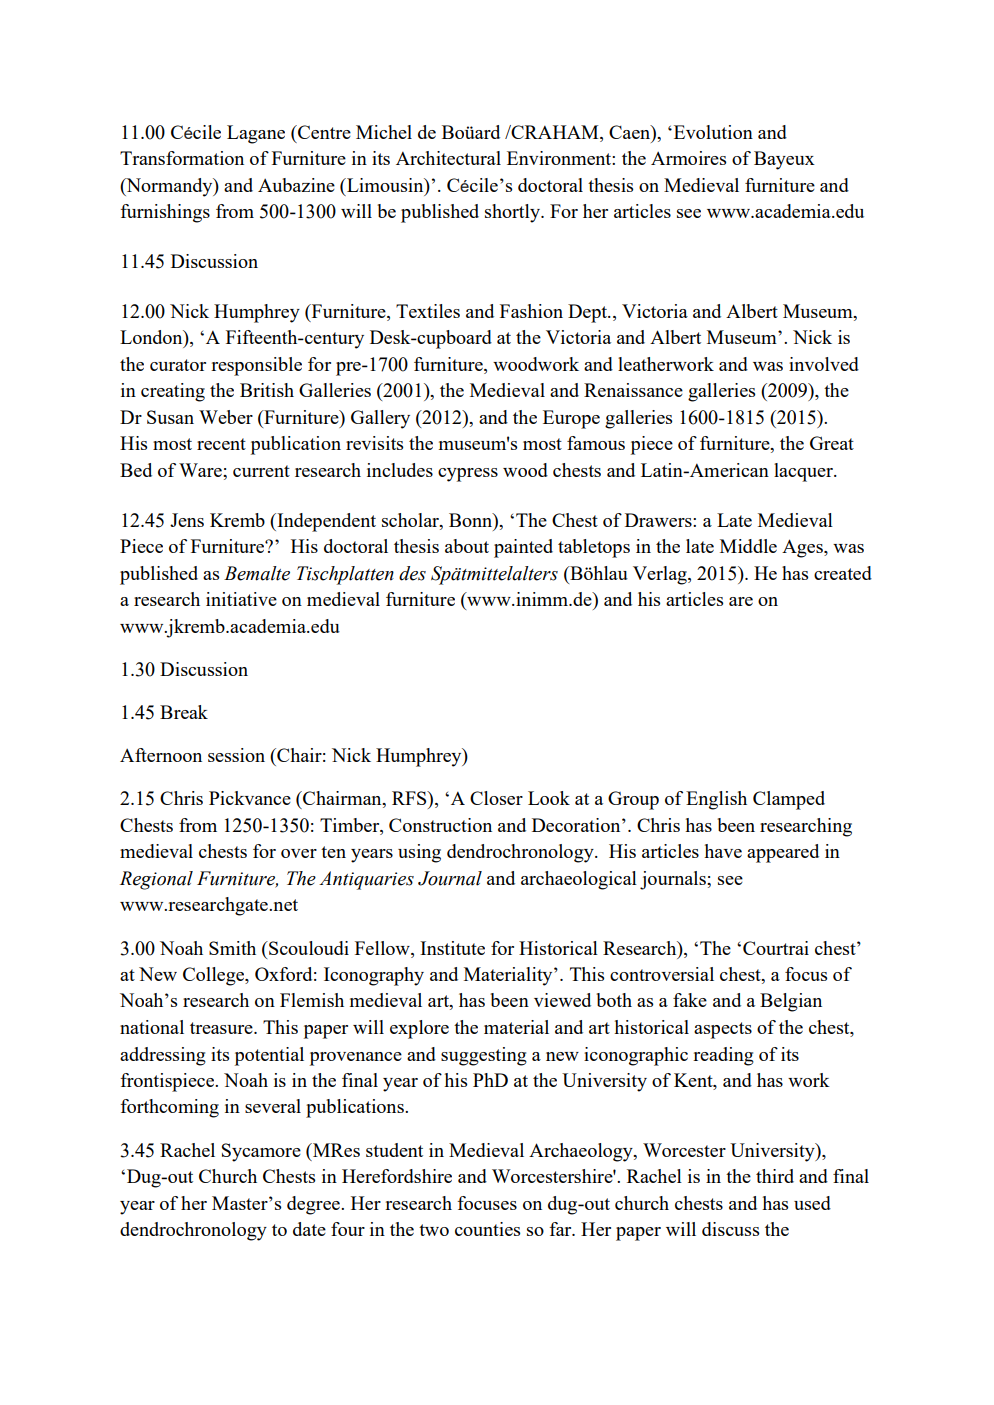 This screenshot has width=994, height=1405. Describe the element at coordinates (261, 1152) in the screenshot. I see `Sycamore` at that location.
